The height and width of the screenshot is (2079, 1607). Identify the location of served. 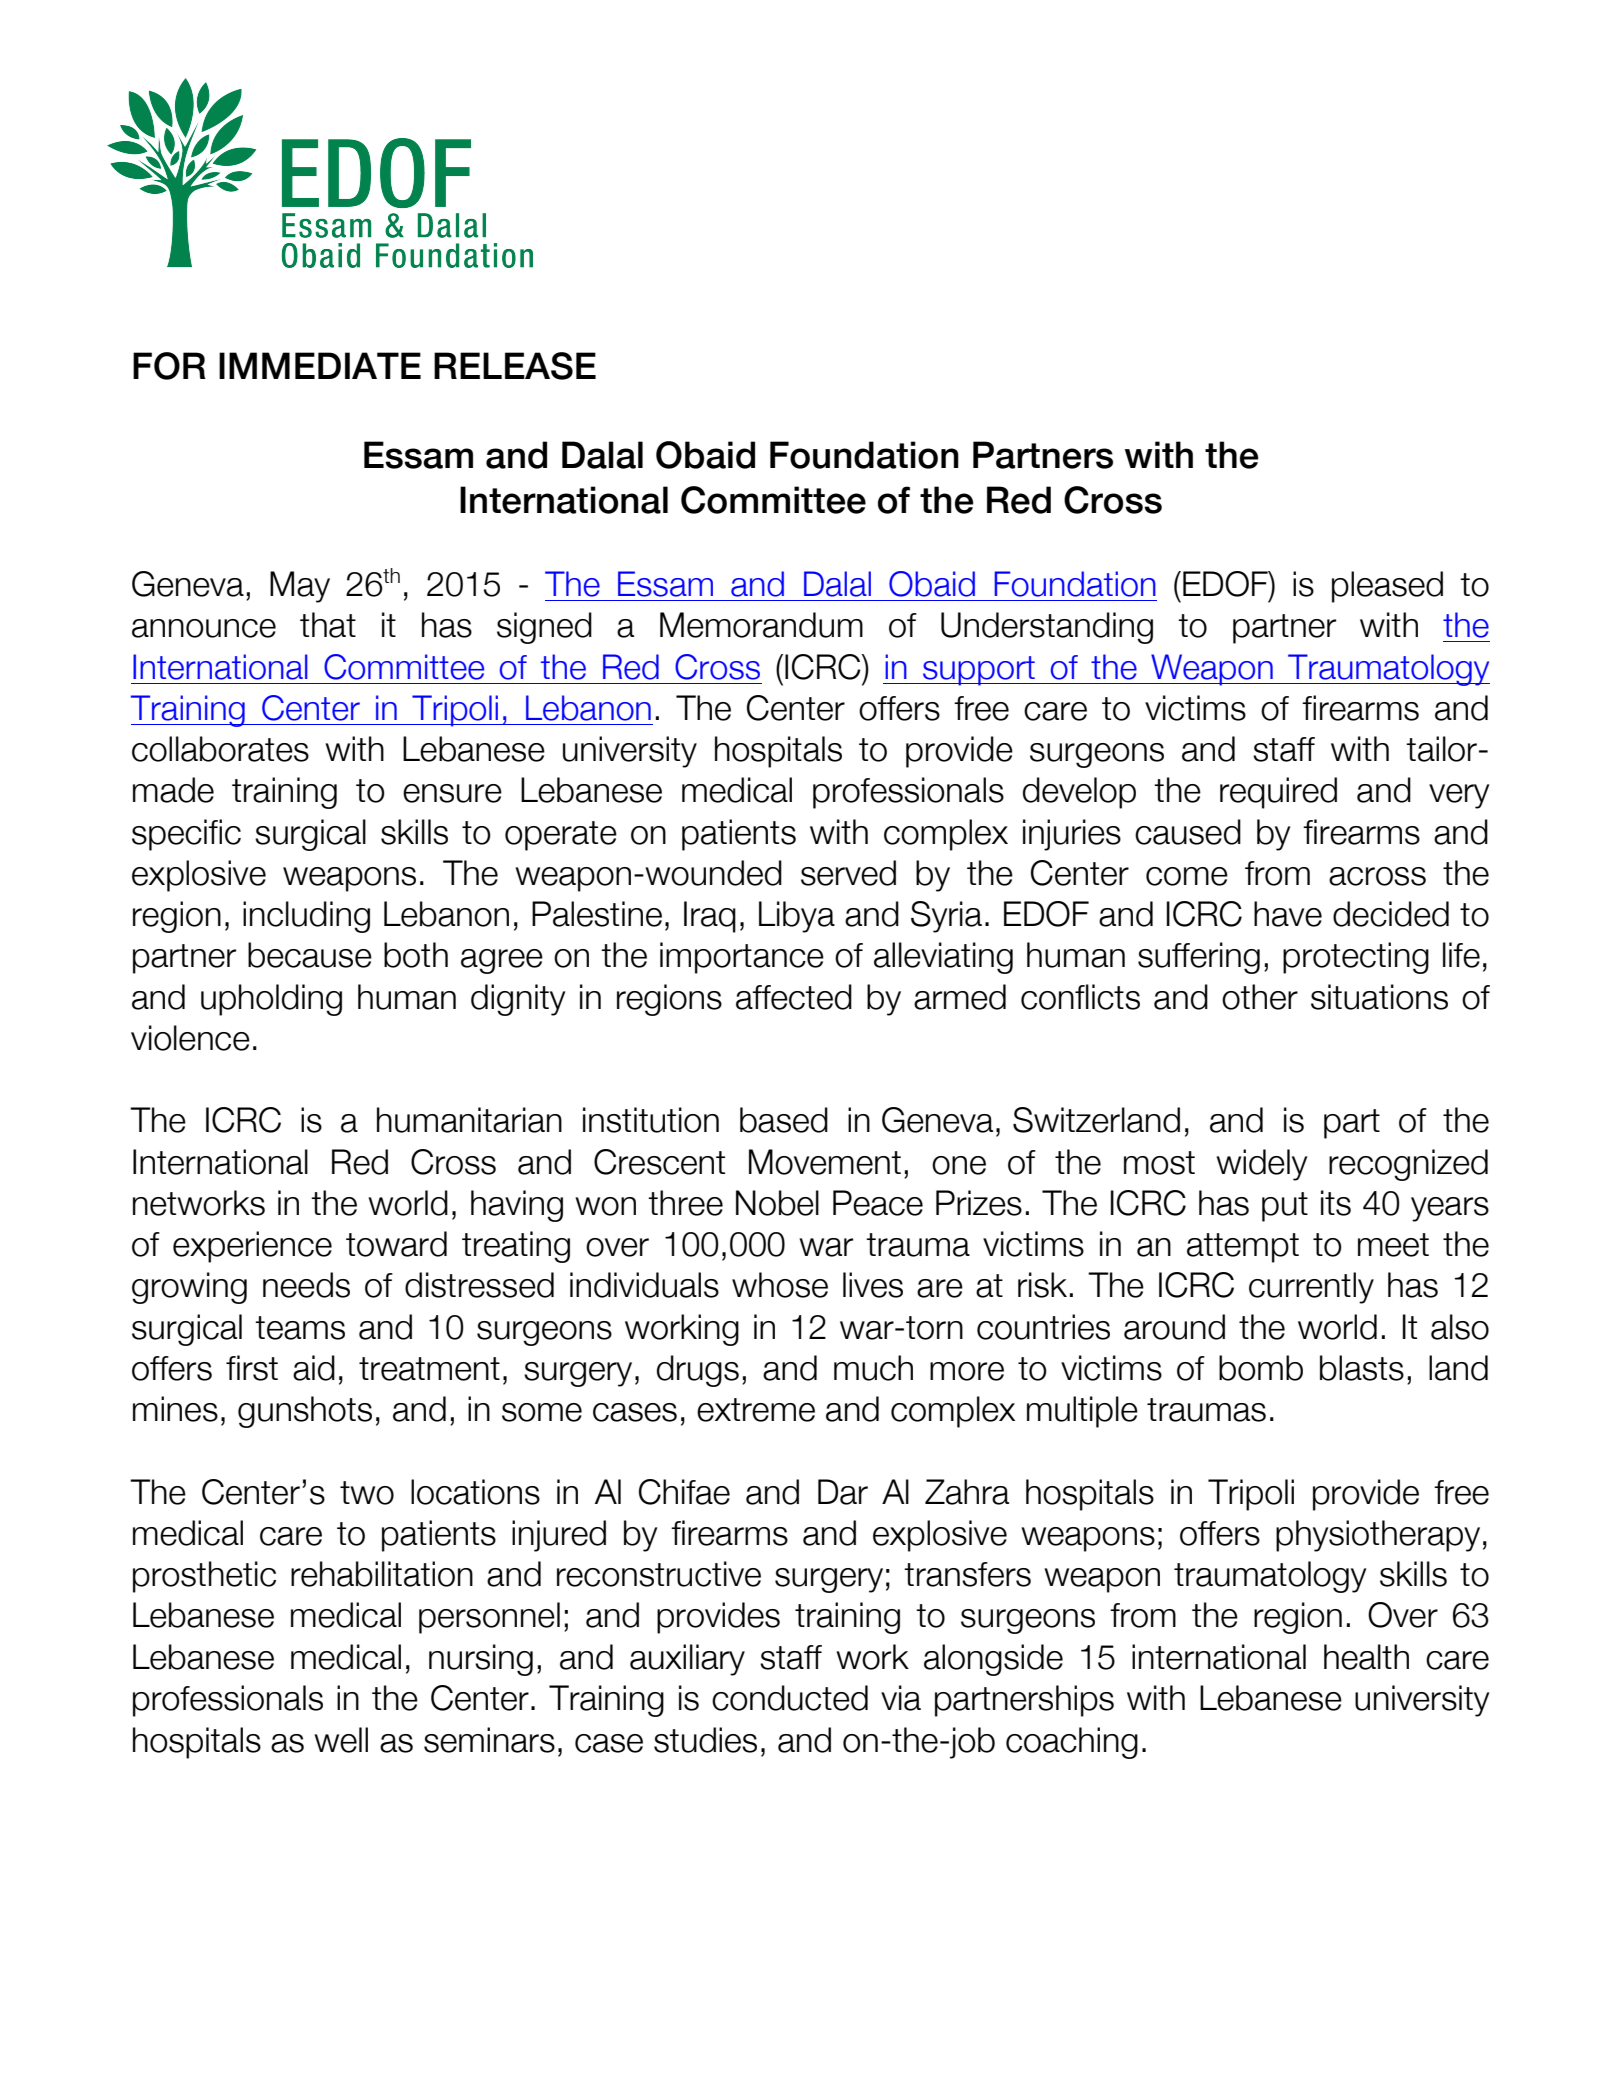
(848, 873).
